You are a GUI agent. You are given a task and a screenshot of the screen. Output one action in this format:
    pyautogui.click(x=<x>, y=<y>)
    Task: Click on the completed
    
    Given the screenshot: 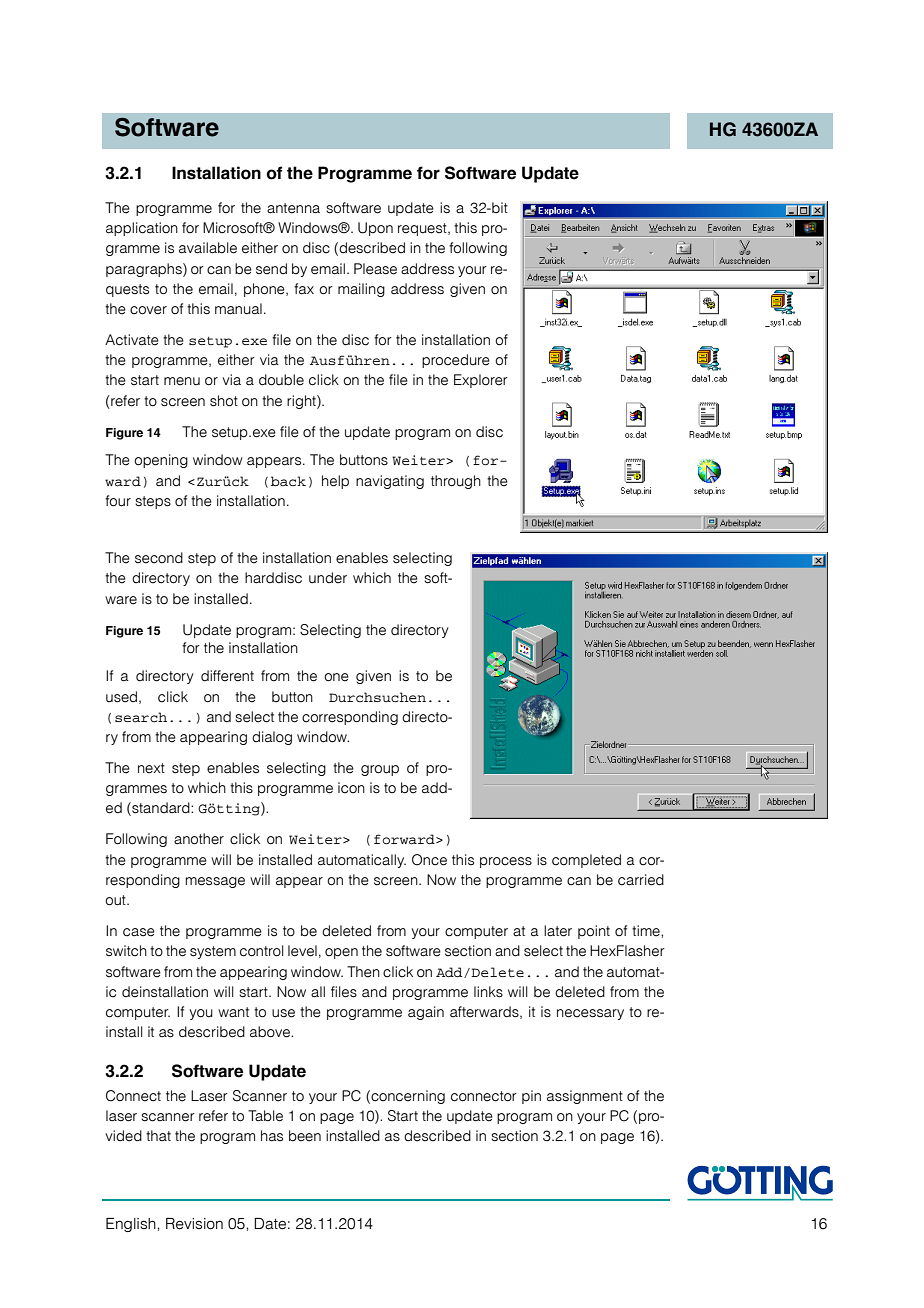 What is the action you would take?
    pyautogui.click(x=586, y=861)
